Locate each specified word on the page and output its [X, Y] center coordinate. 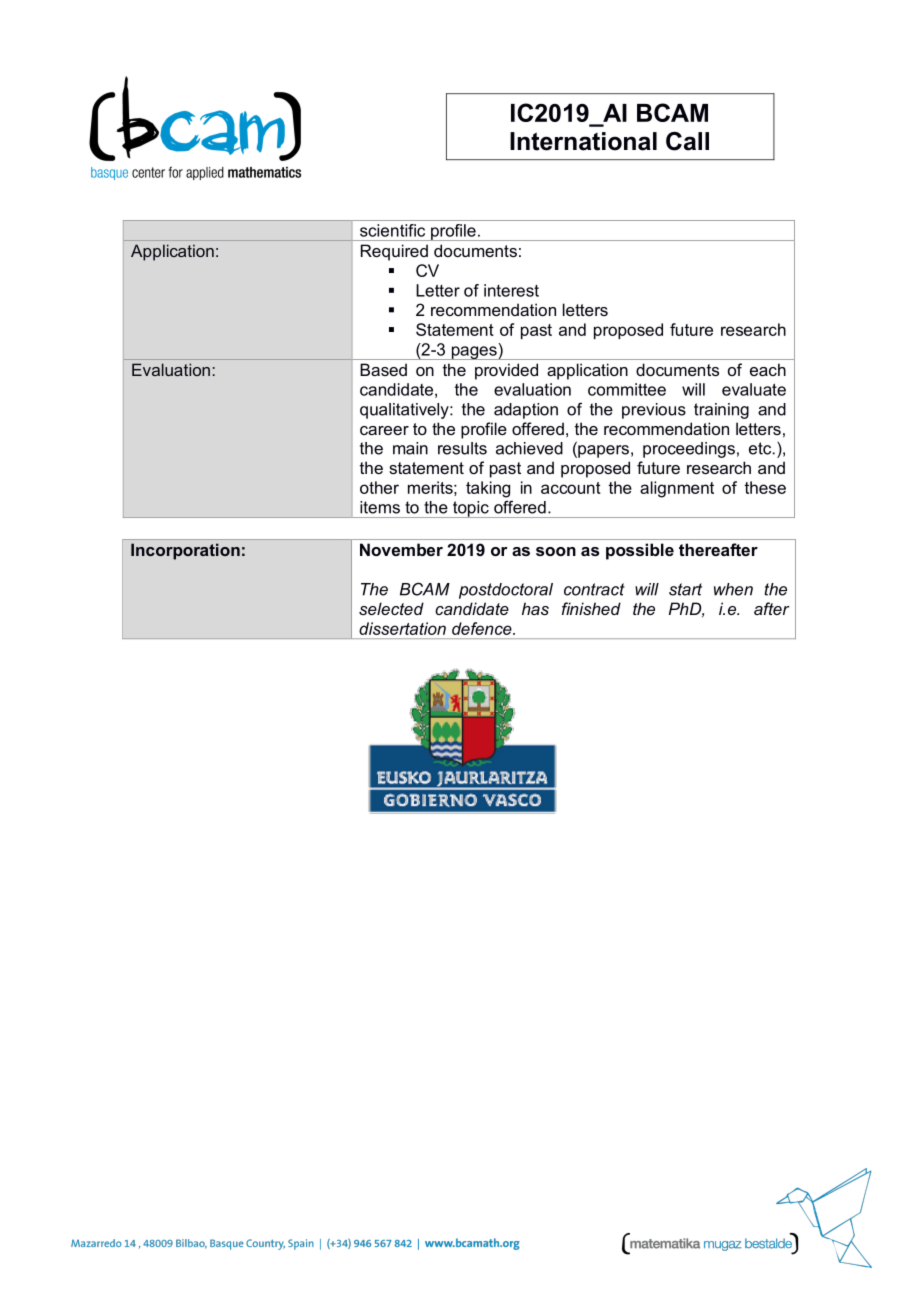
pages [474, 353]
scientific [392, 230]
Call [687, 141]
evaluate [754, 389]
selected [391, 608]
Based [383, 369]
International [583, 141]
